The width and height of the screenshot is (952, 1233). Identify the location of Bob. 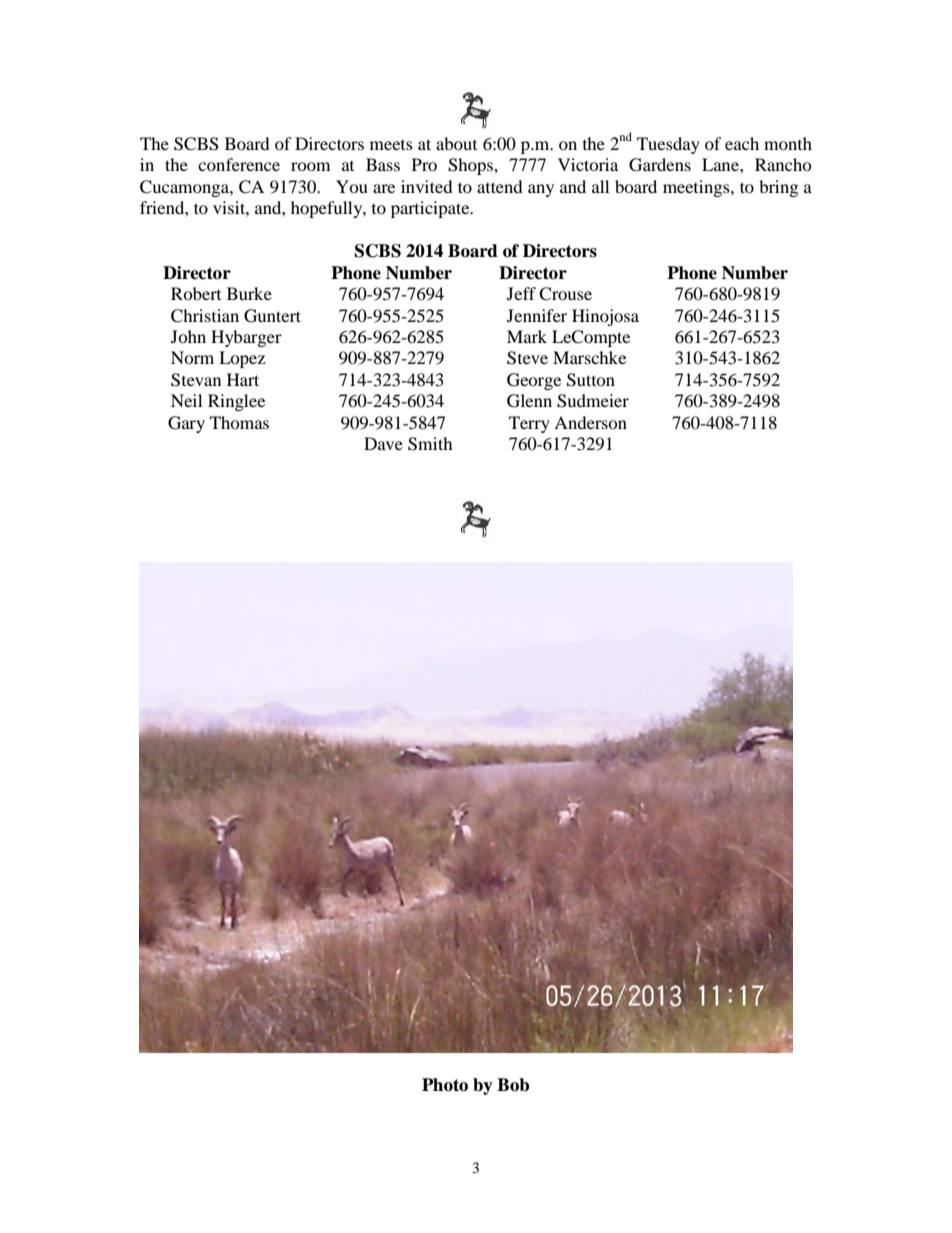
(513, 1085).
